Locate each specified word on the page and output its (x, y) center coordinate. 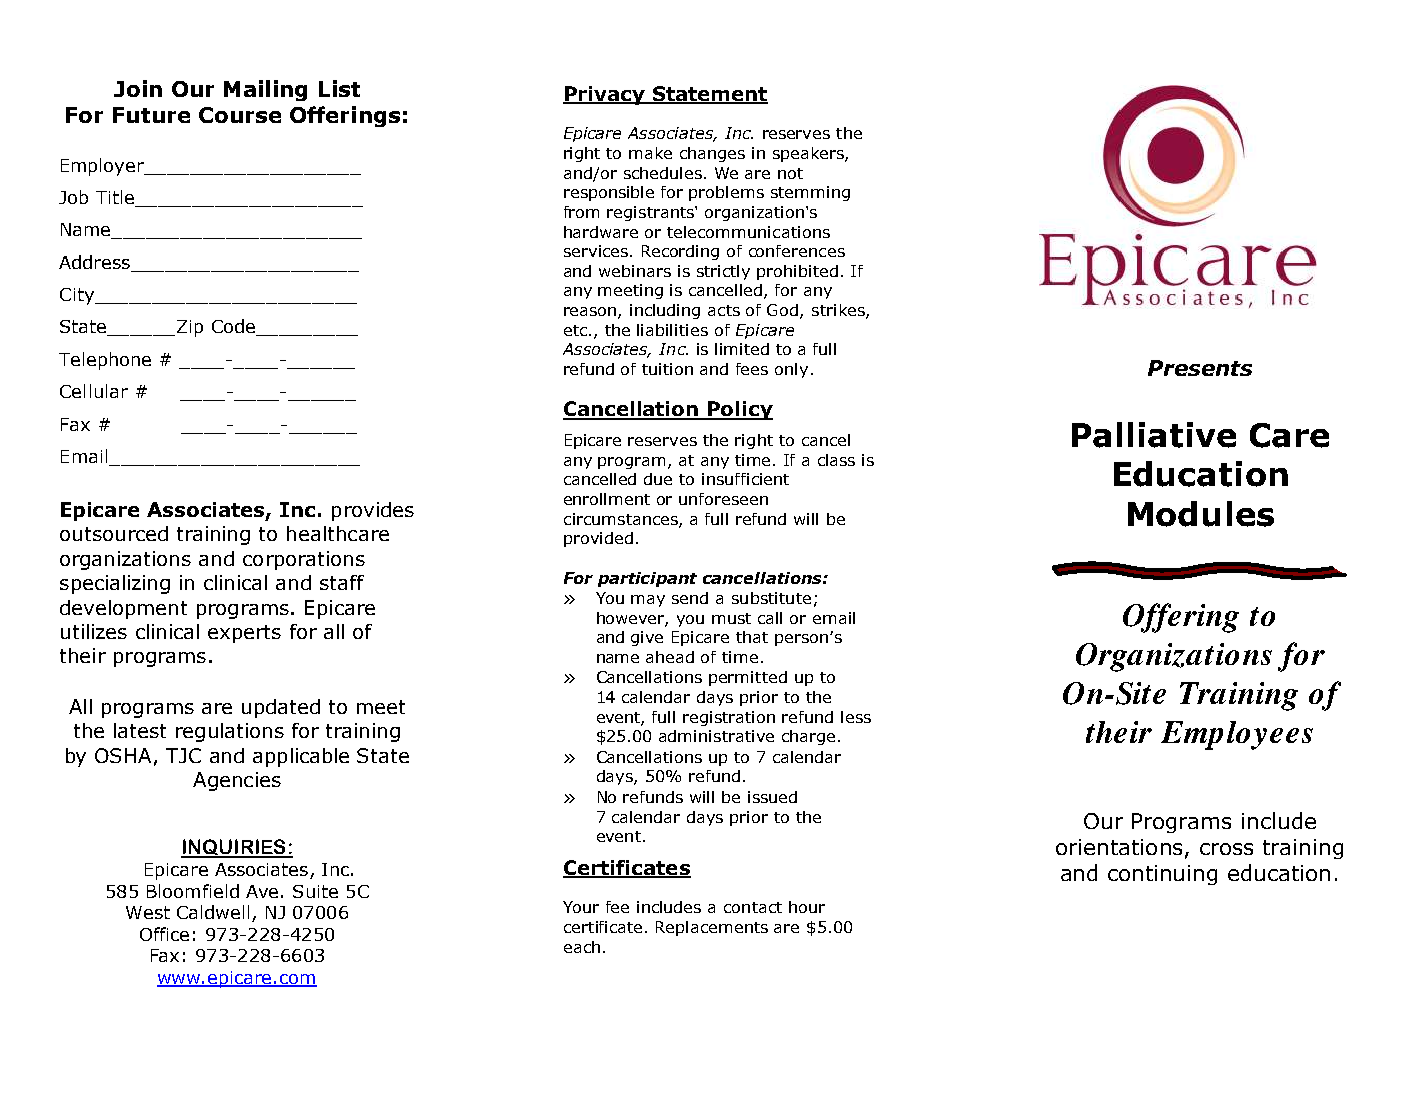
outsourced (114, 533)
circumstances (622, 520)
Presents (1200, 368)
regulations (230, 732)
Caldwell (213, 912)
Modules (1201, 514)
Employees (1237, 735)
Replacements (712, 928)
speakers (809, 154)
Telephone (105, 361)
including (665, 311)
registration (729, 718)
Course (240, 115)
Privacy (605, 95)
